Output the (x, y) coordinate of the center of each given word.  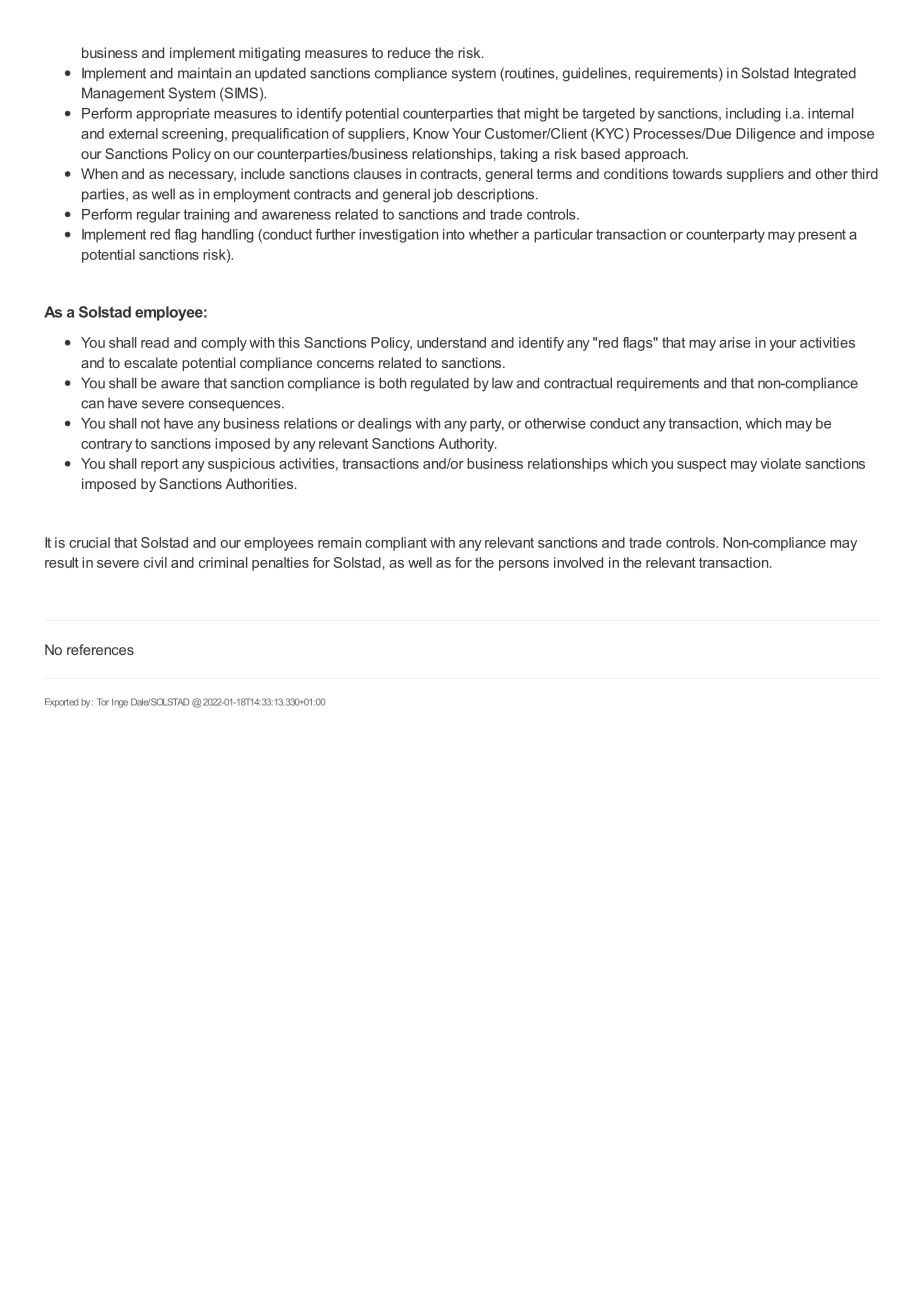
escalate (151, 362)
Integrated (825, 74)
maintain (204, 73)
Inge (120, 703)
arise (735, 342)
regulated (440, 384)
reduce (409, 52)
